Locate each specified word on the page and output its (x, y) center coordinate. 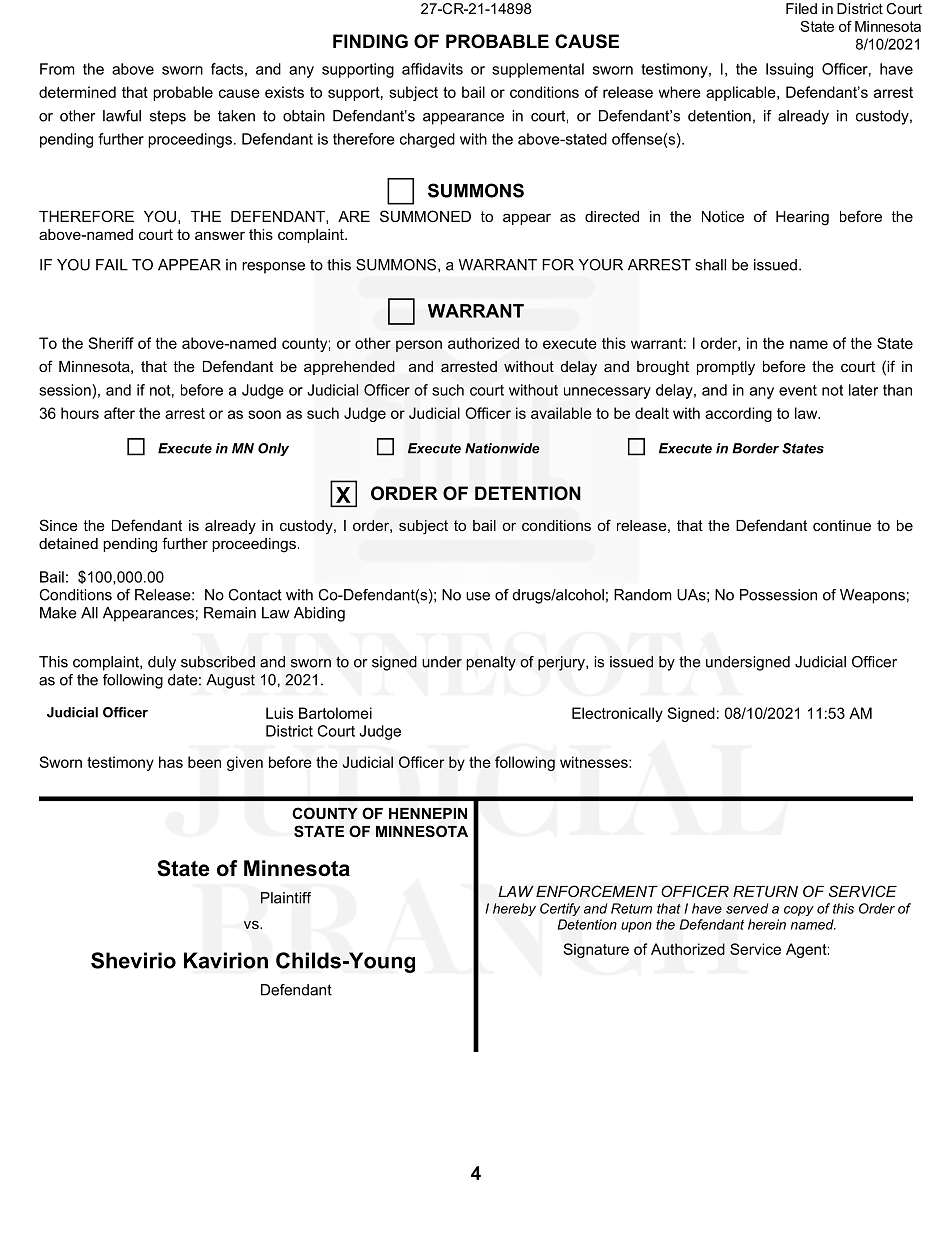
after (119, 413)
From (57, 69)
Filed (801, 8)
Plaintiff (286, 898)
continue (842, 525)
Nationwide (502, 448)
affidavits (432, 69)
